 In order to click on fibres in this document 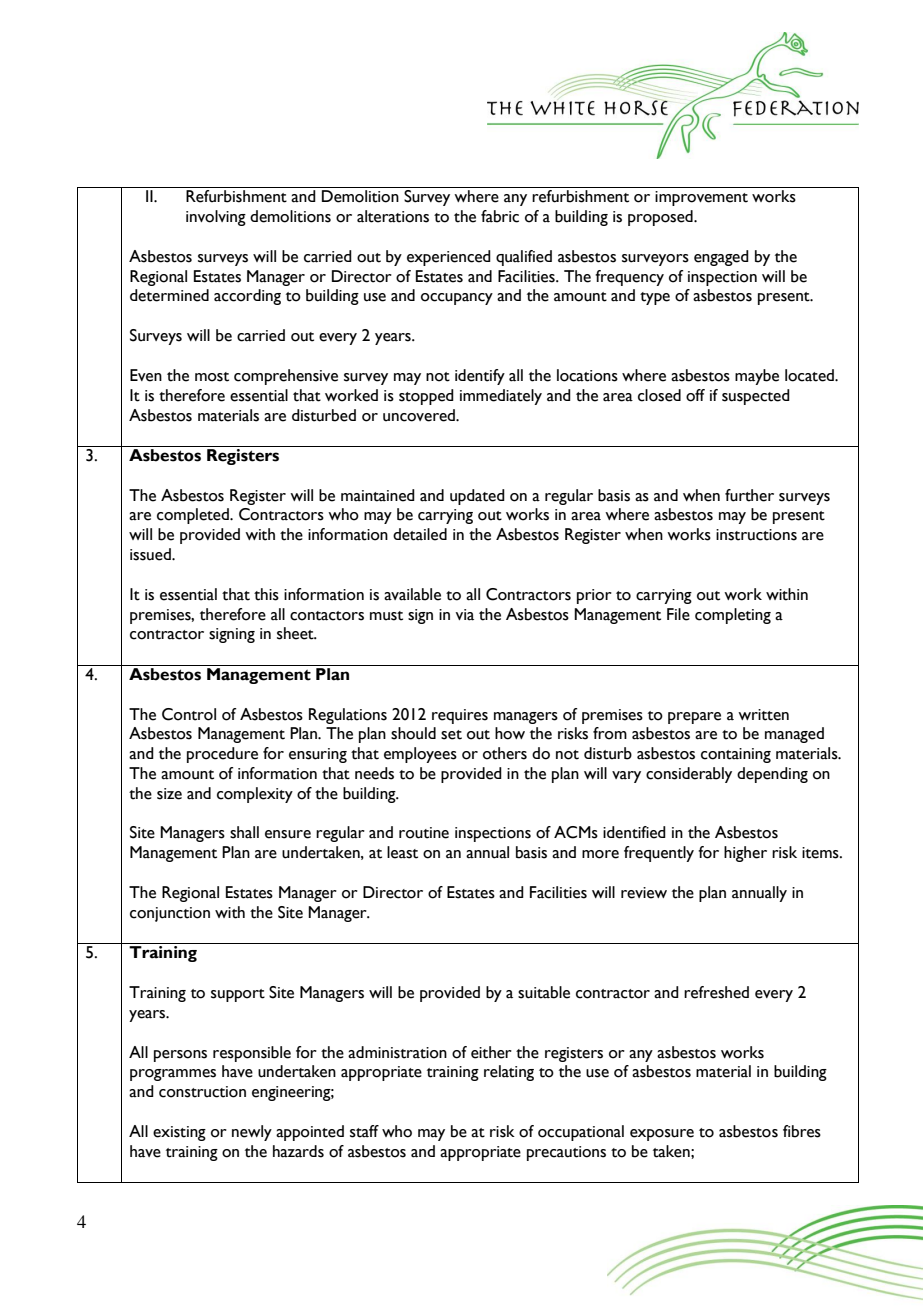, I will do `click(802, 1131)`.
